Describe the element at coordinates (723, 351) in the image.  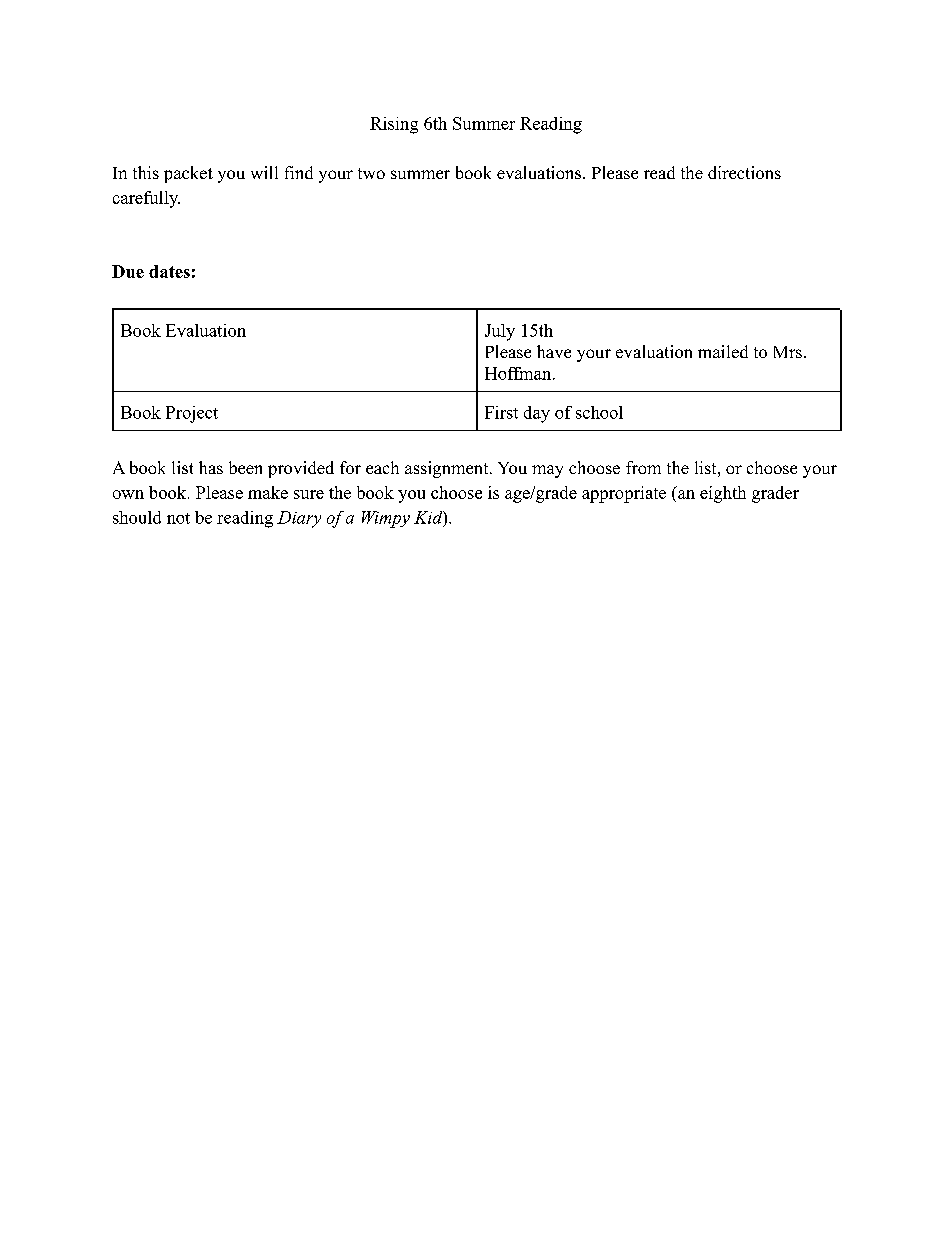
I see `mailed` at that location.
